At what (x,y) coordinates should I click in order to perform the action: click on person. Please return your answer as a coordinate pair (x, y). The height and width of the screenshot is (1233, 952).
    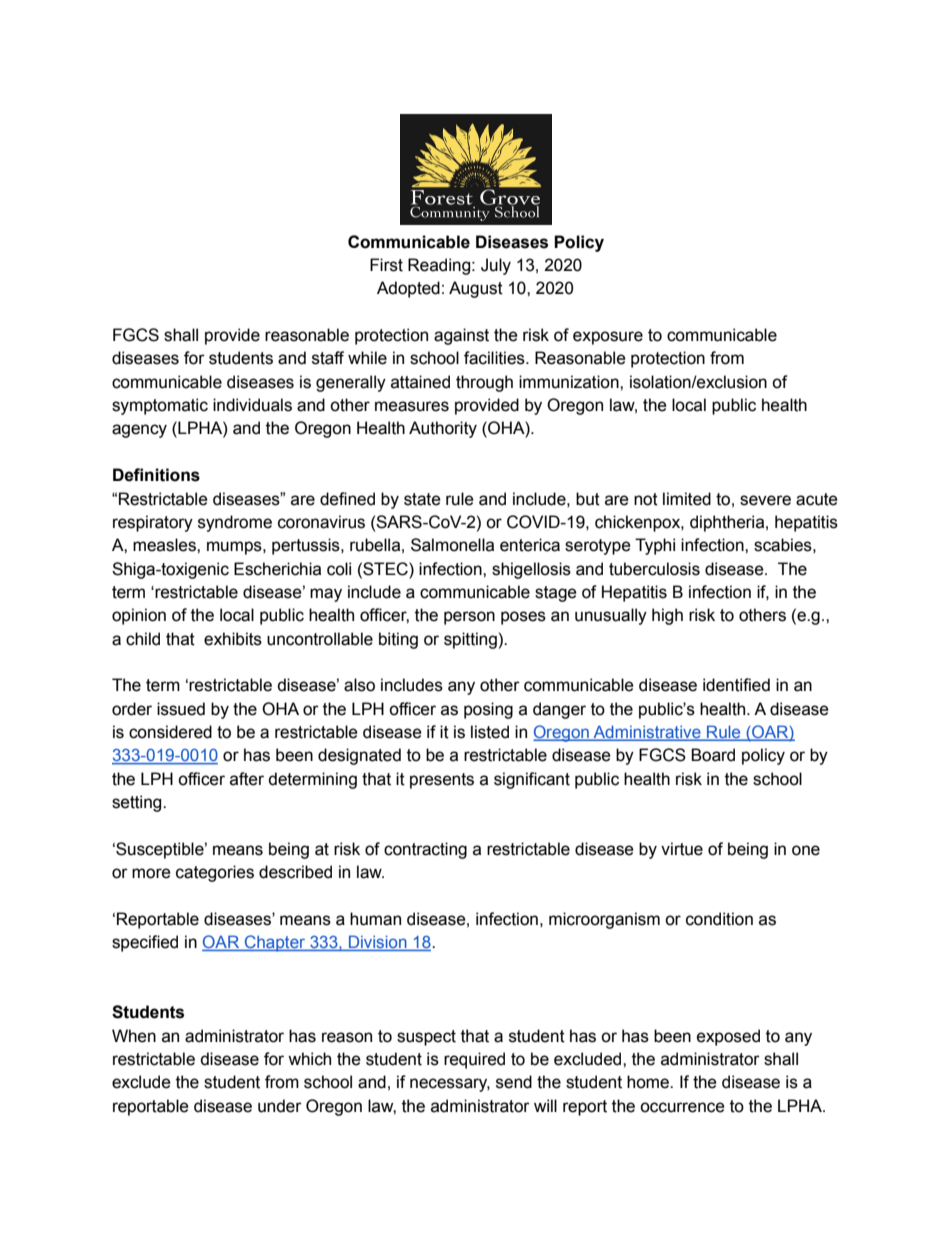
    Looking at the image, I should click on (469, 618).
